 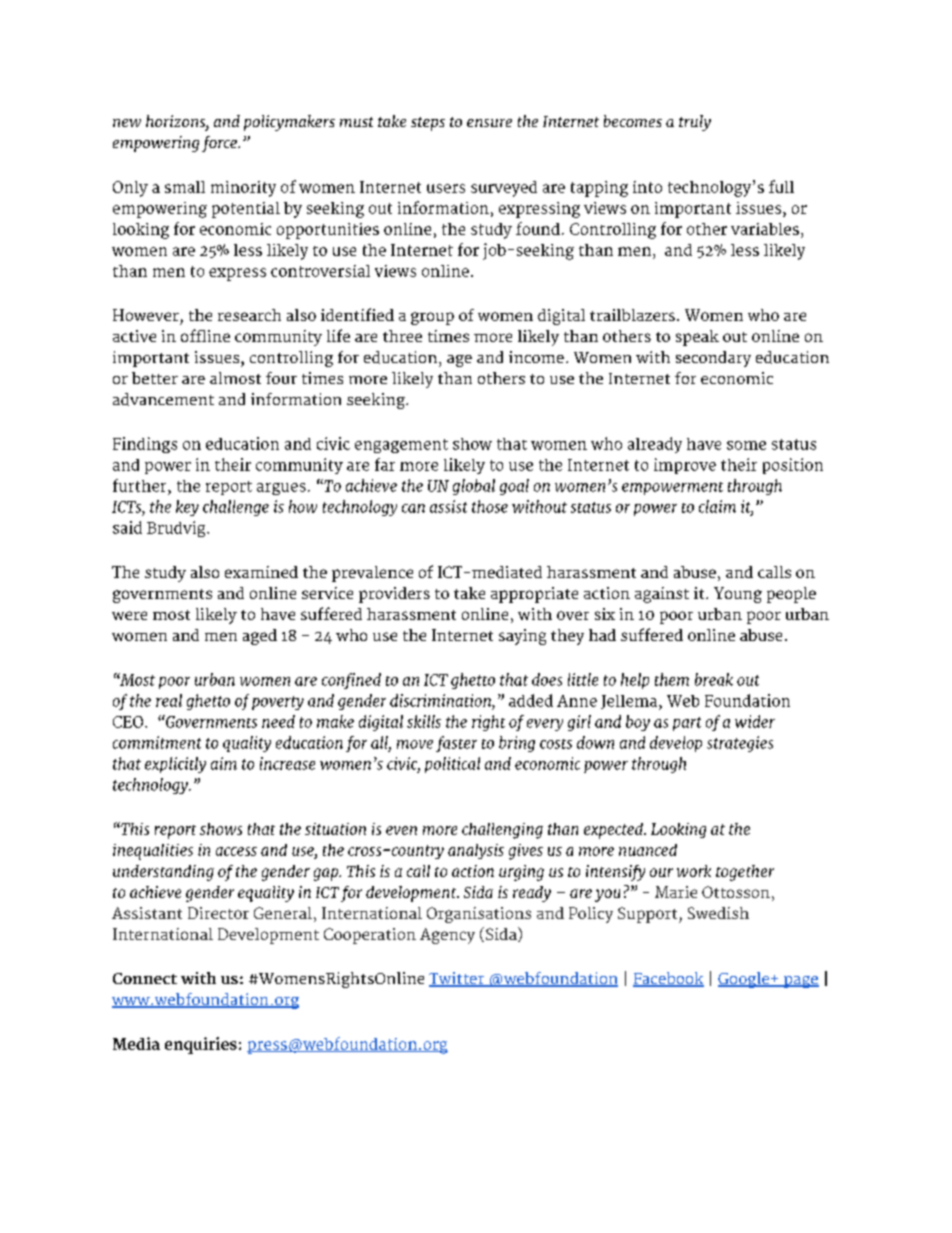 What do you see at coordinates (447, 936) in the document?
I see `Agency` at bounding box center [447, 936].
